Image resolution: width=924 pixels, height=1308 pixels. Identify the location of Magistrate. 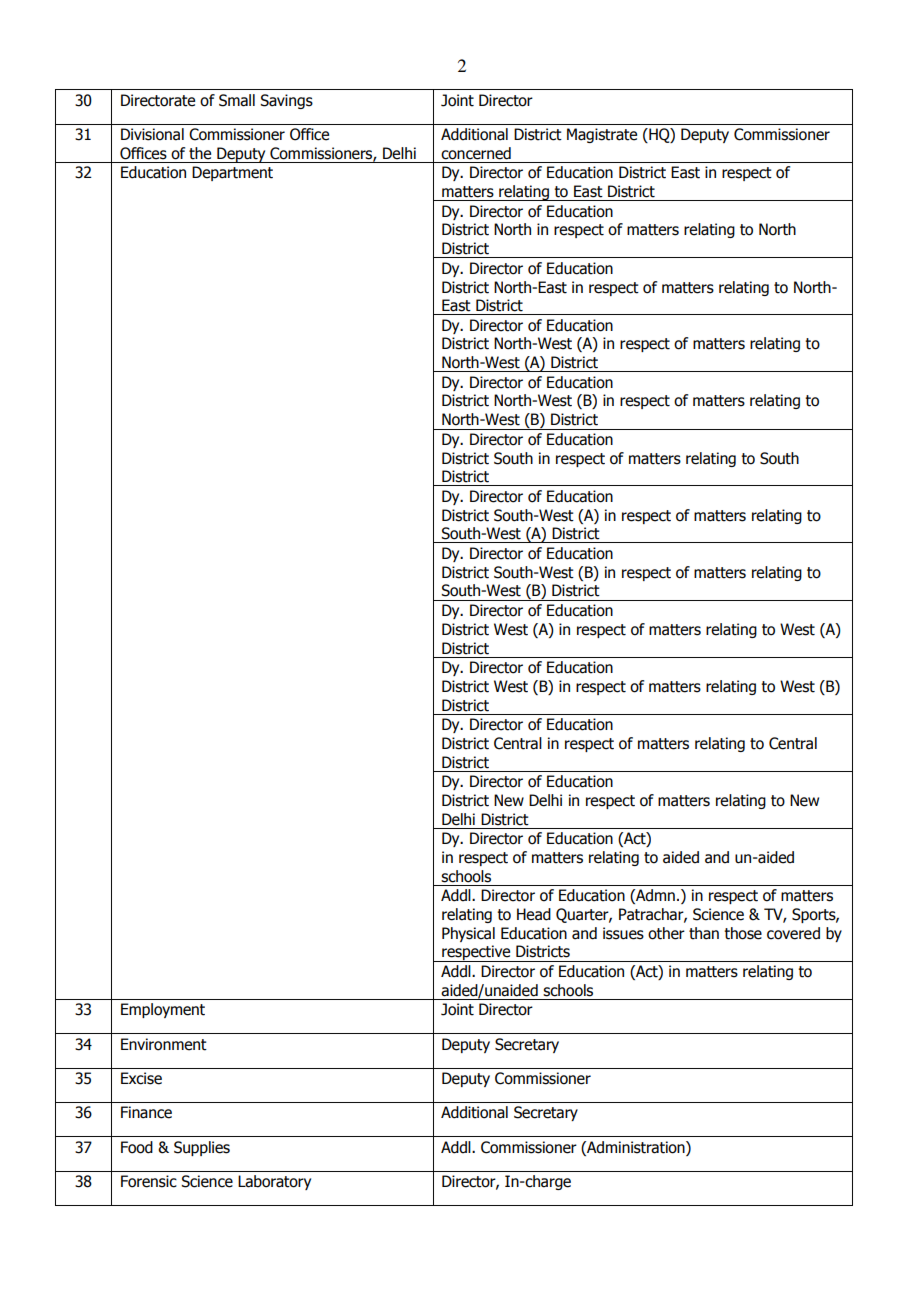
(602, 135).
